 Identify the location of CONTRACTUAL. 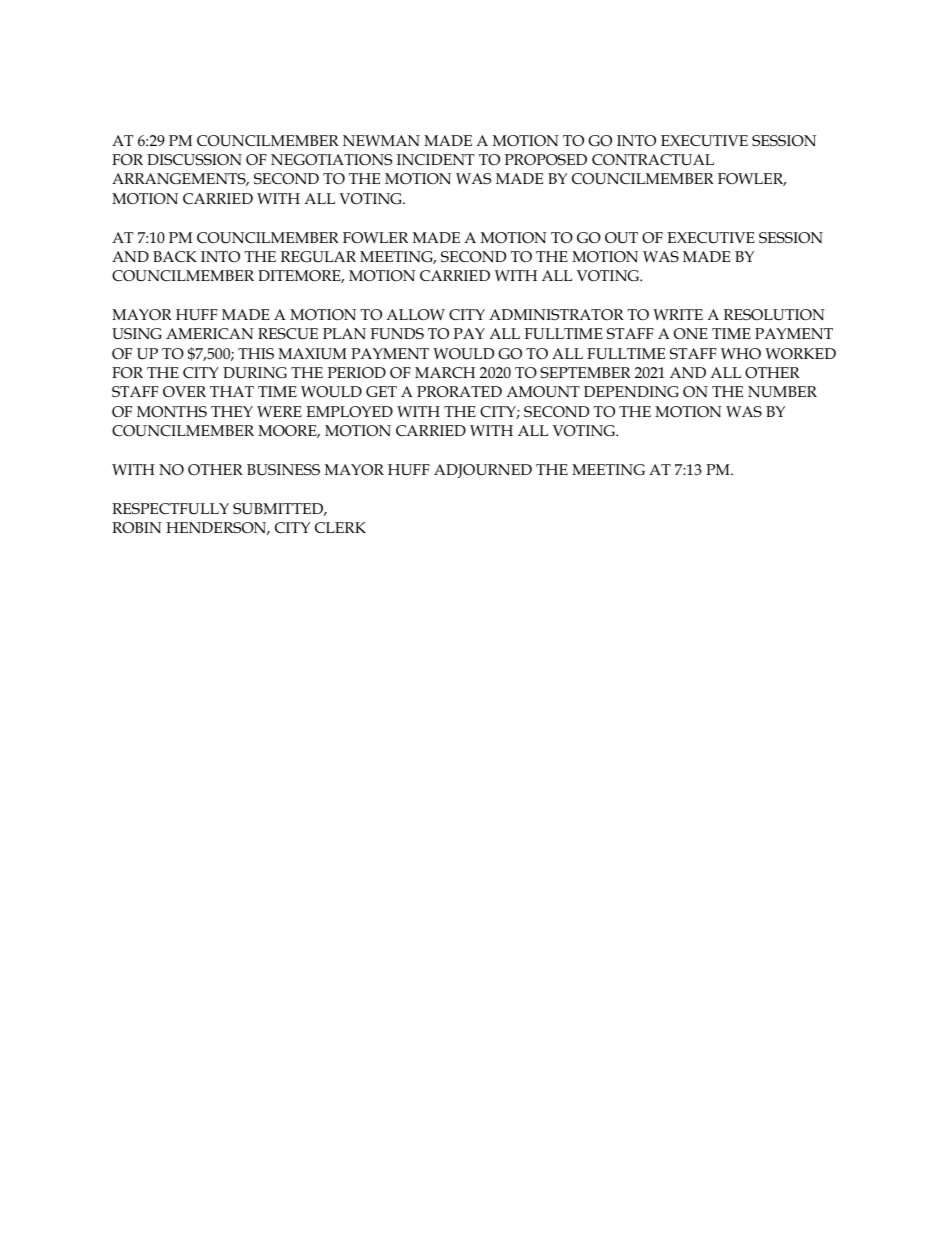
(653, 160).
